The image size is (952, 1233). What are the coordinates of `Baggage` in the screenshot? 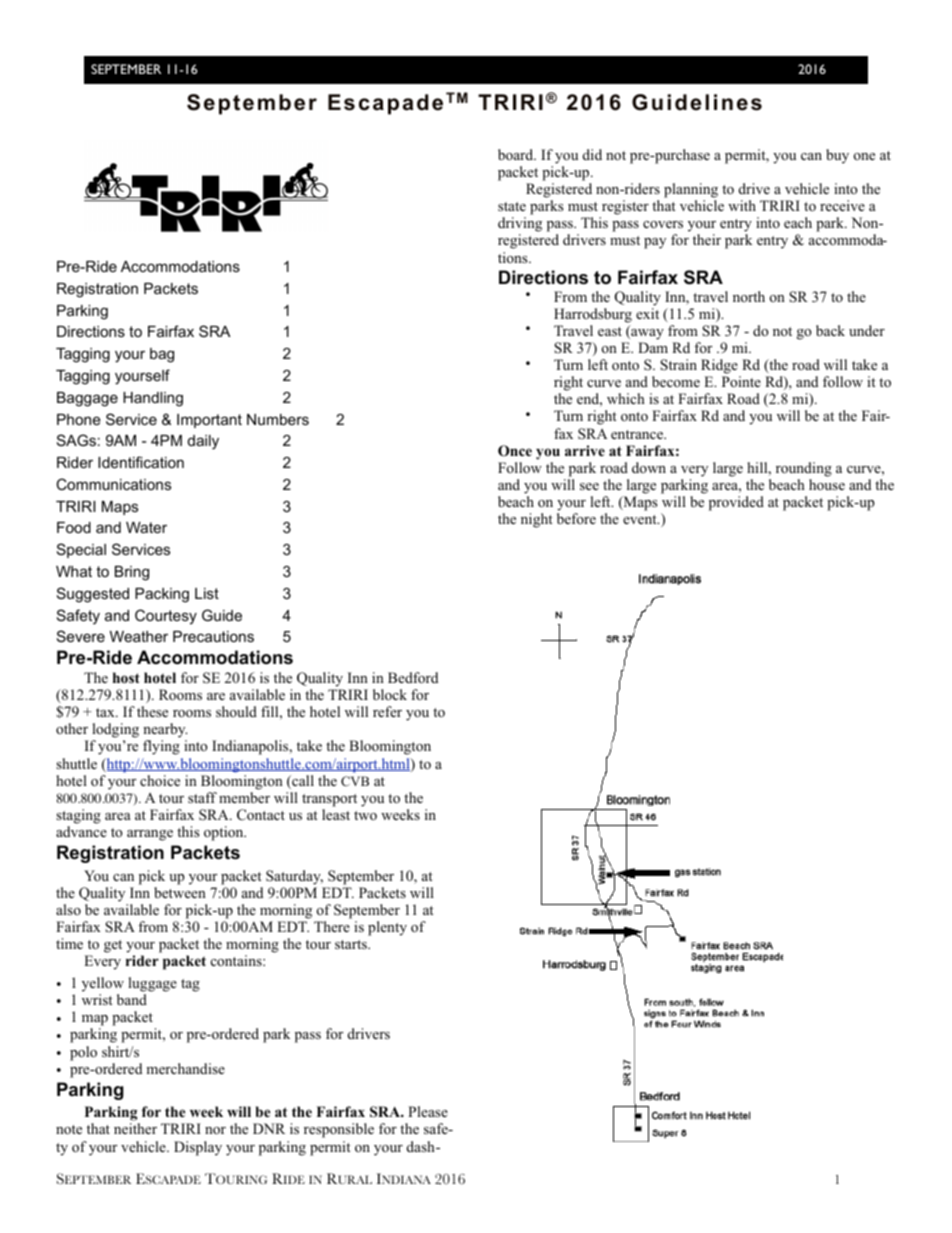 It's located at (87, 399).
